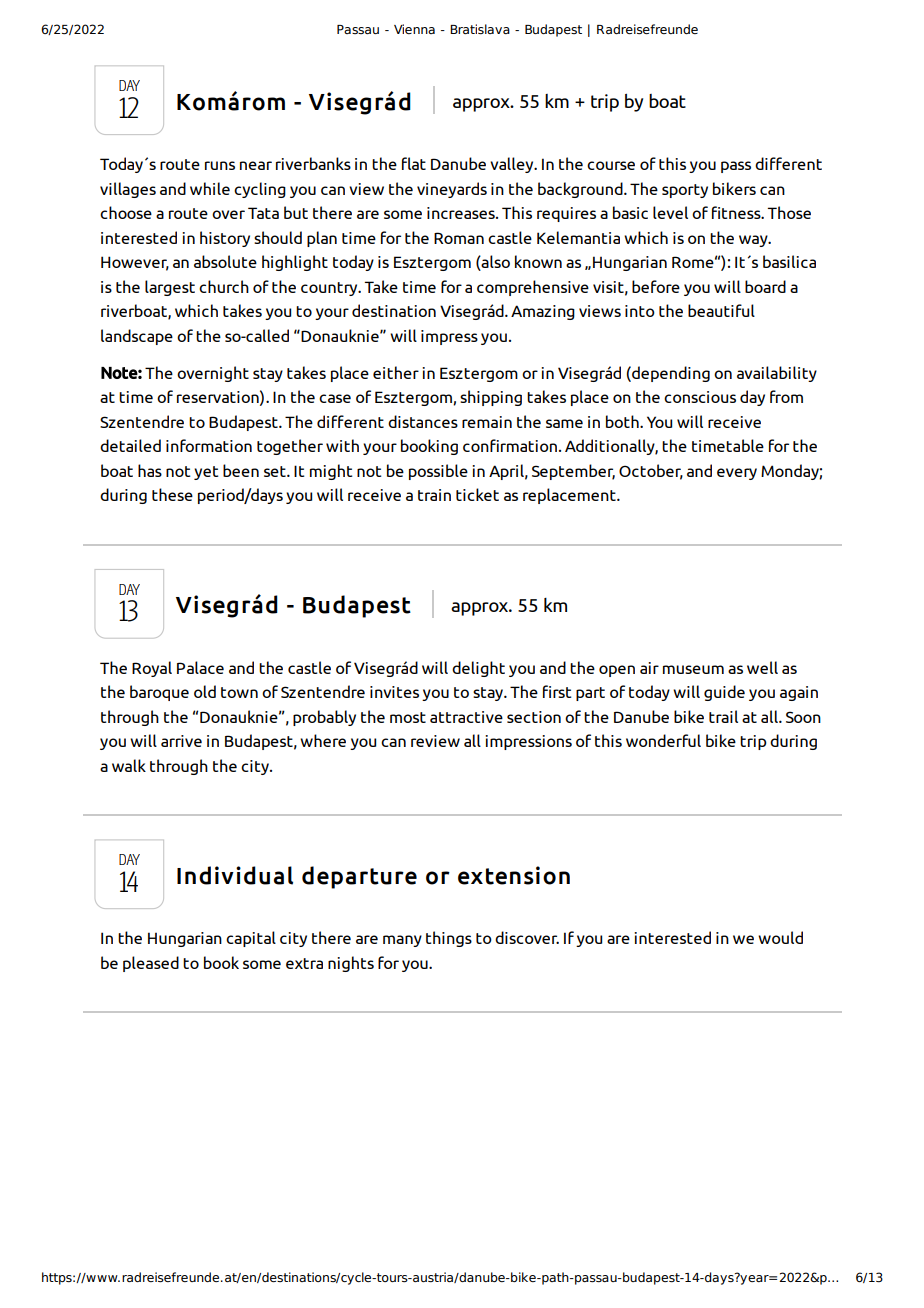  Describe the element at coordinates (611, 165) in the image. I see `course` at that location.
